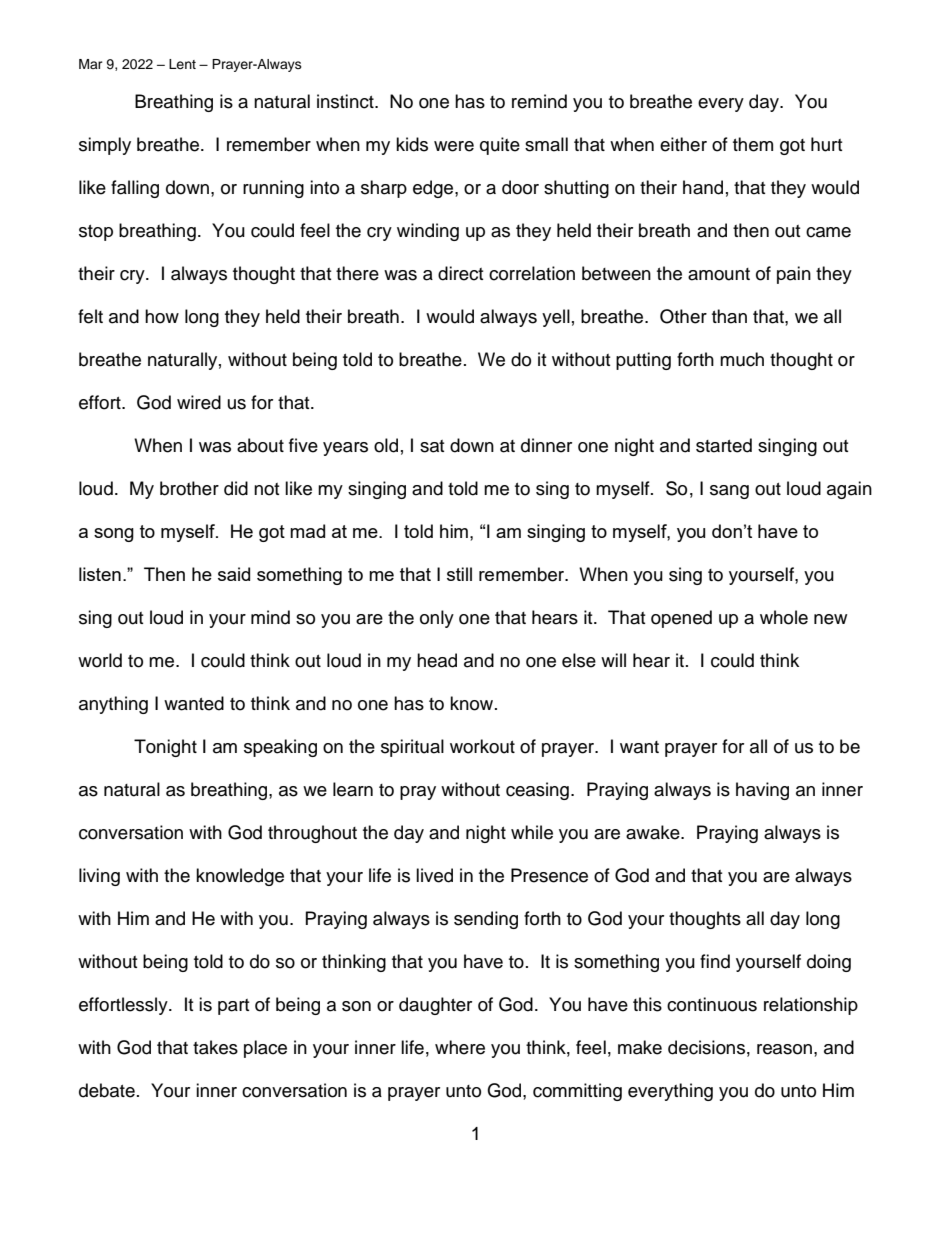 Image resolution: width=952 pixels, height=1233 pixels. What do you see at coordinates (459, 574) in the page?
I see `still` at bounding box center [459, 574].
